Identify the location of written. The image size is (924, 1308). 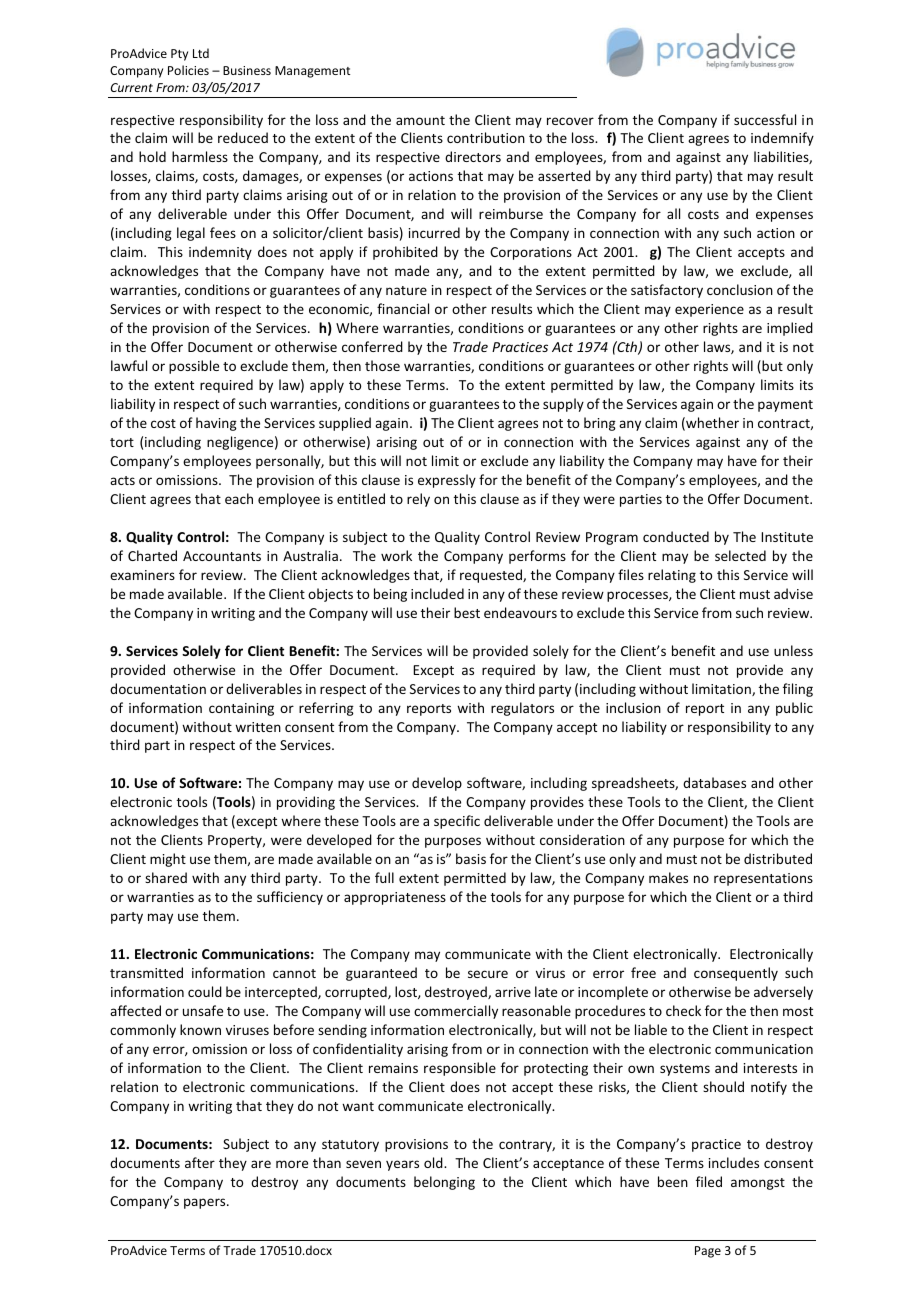
(258, 727).
